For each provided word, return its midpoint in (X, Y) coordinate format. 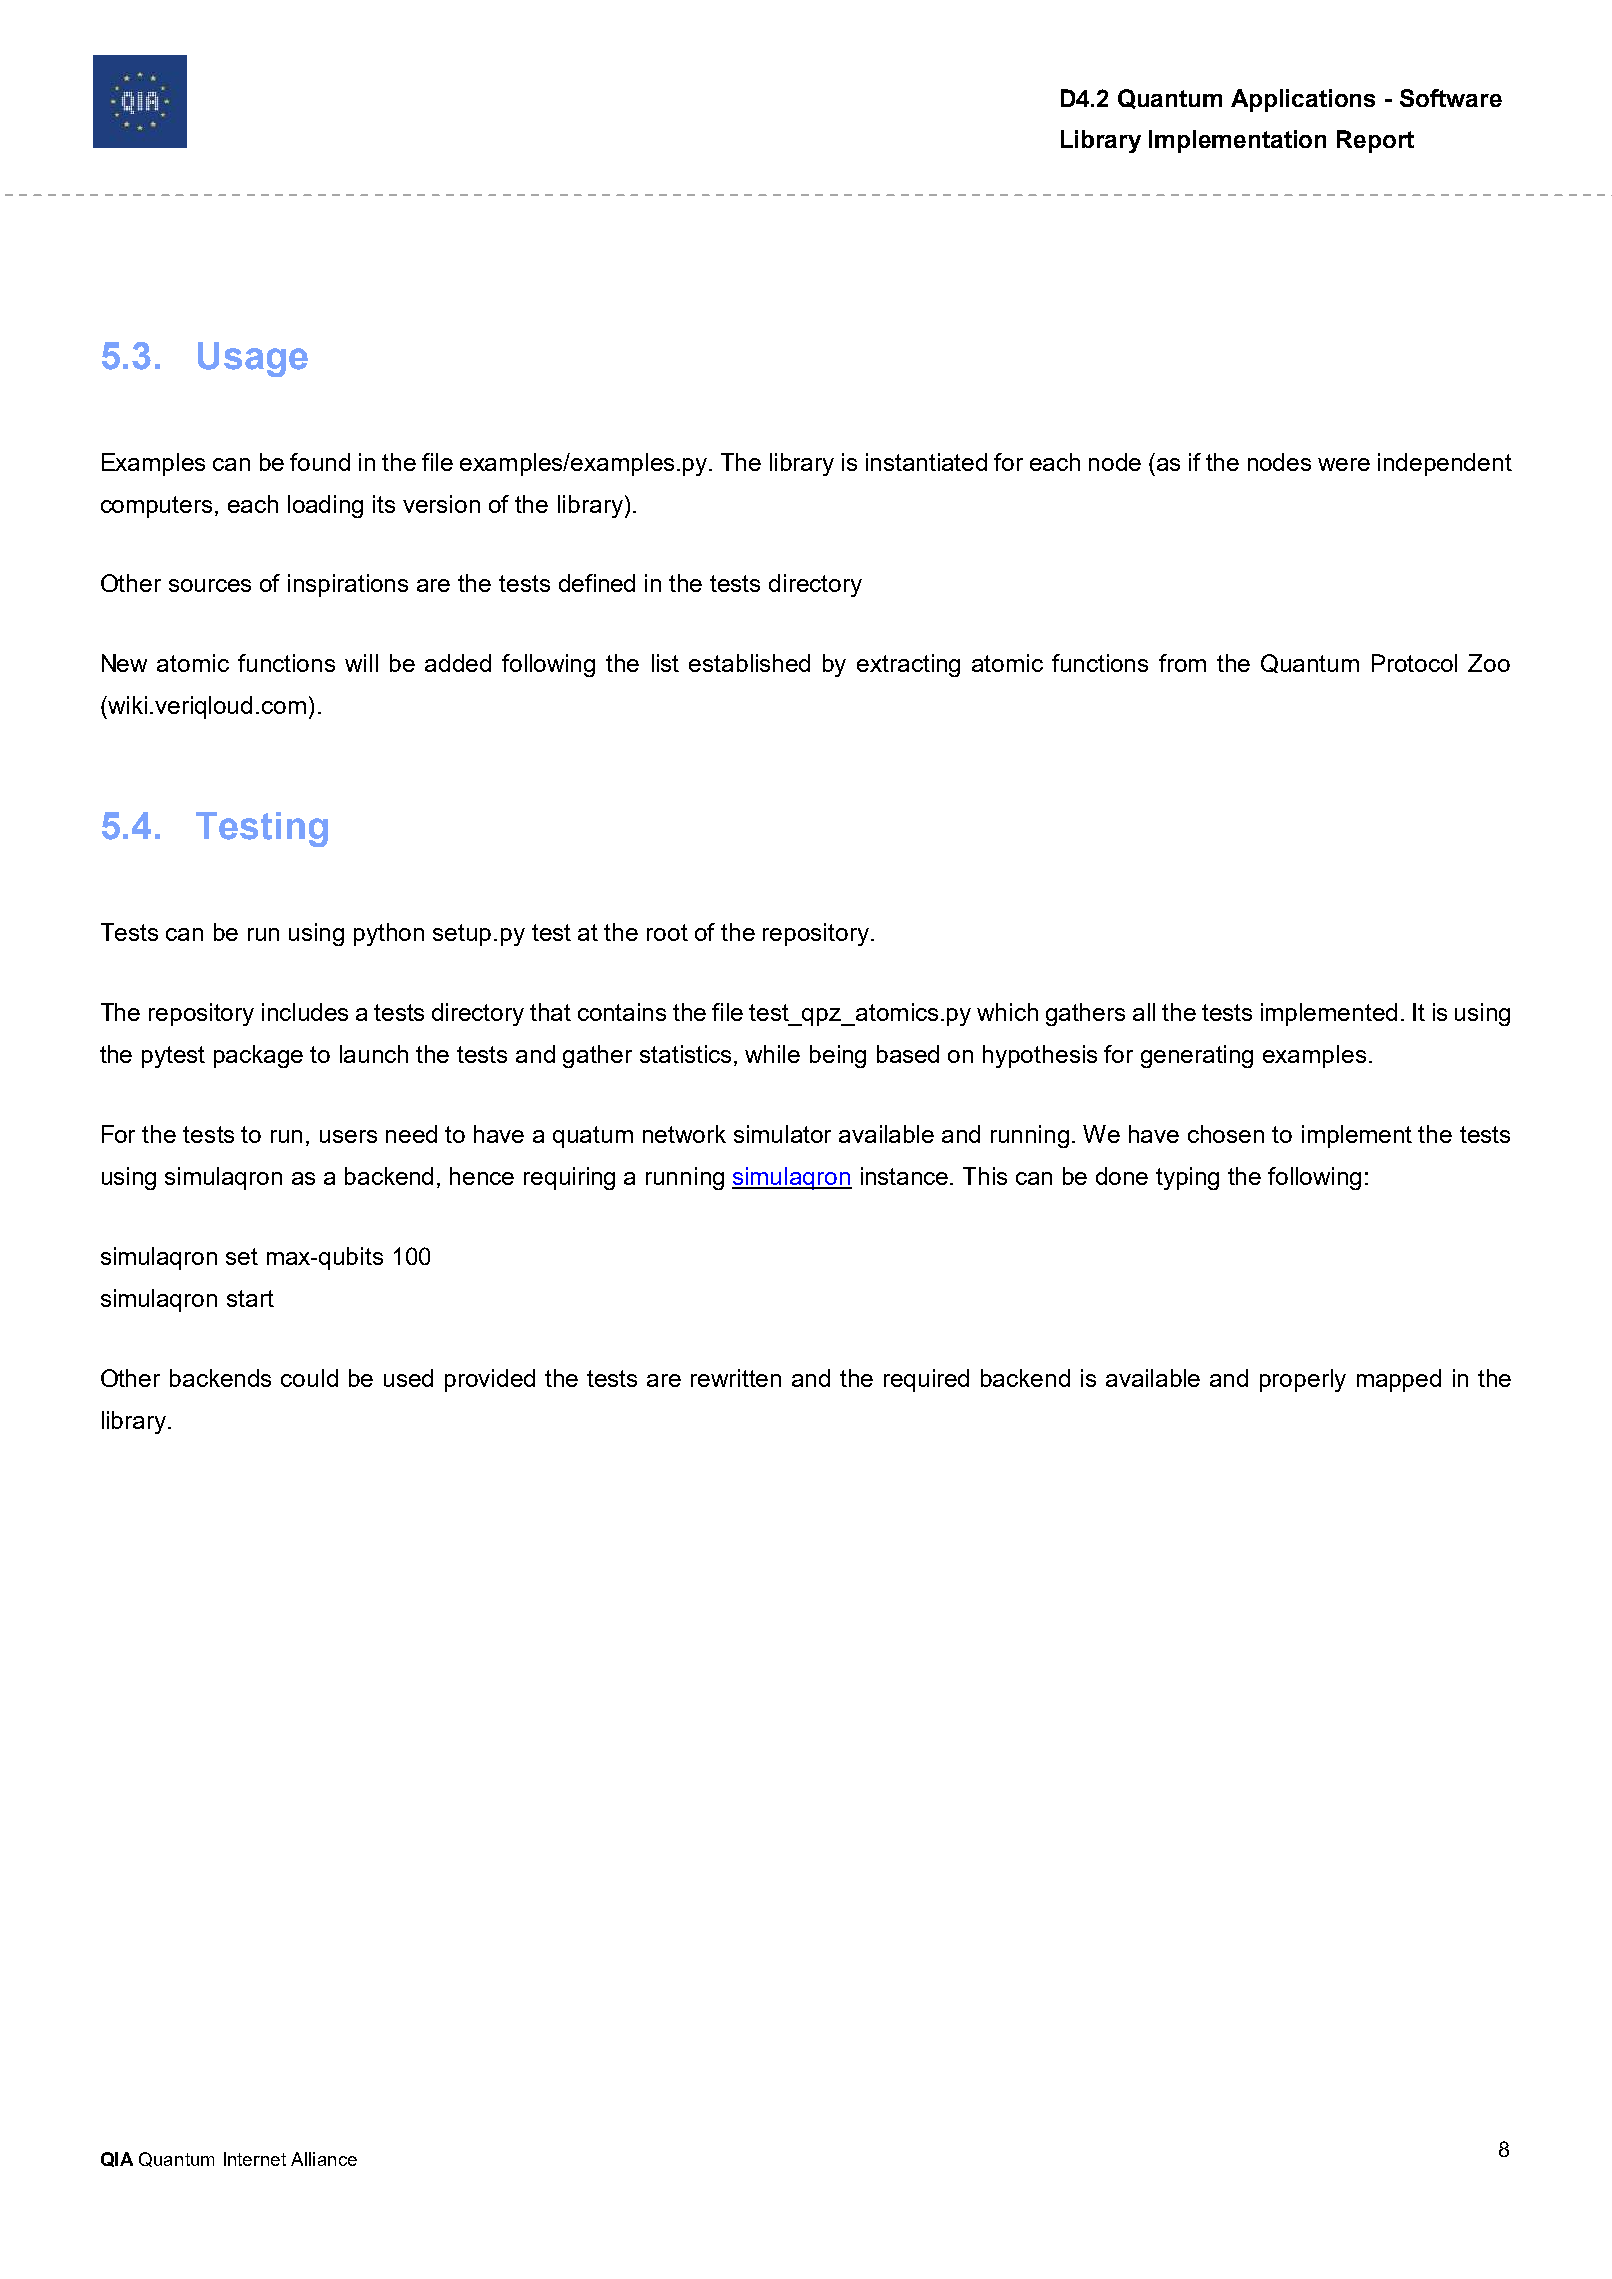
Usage (253, 359)
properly (1303, 1380)
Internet (255, 2159)
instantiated (926, 462)
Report (1375, 141)
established (749, 663)
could (309, 1378)
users (348, 1136)
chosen (1226, 1134)
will (361, 663)
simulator (782, 1134)
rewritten (736, 1378)
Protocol (1414, 663)
